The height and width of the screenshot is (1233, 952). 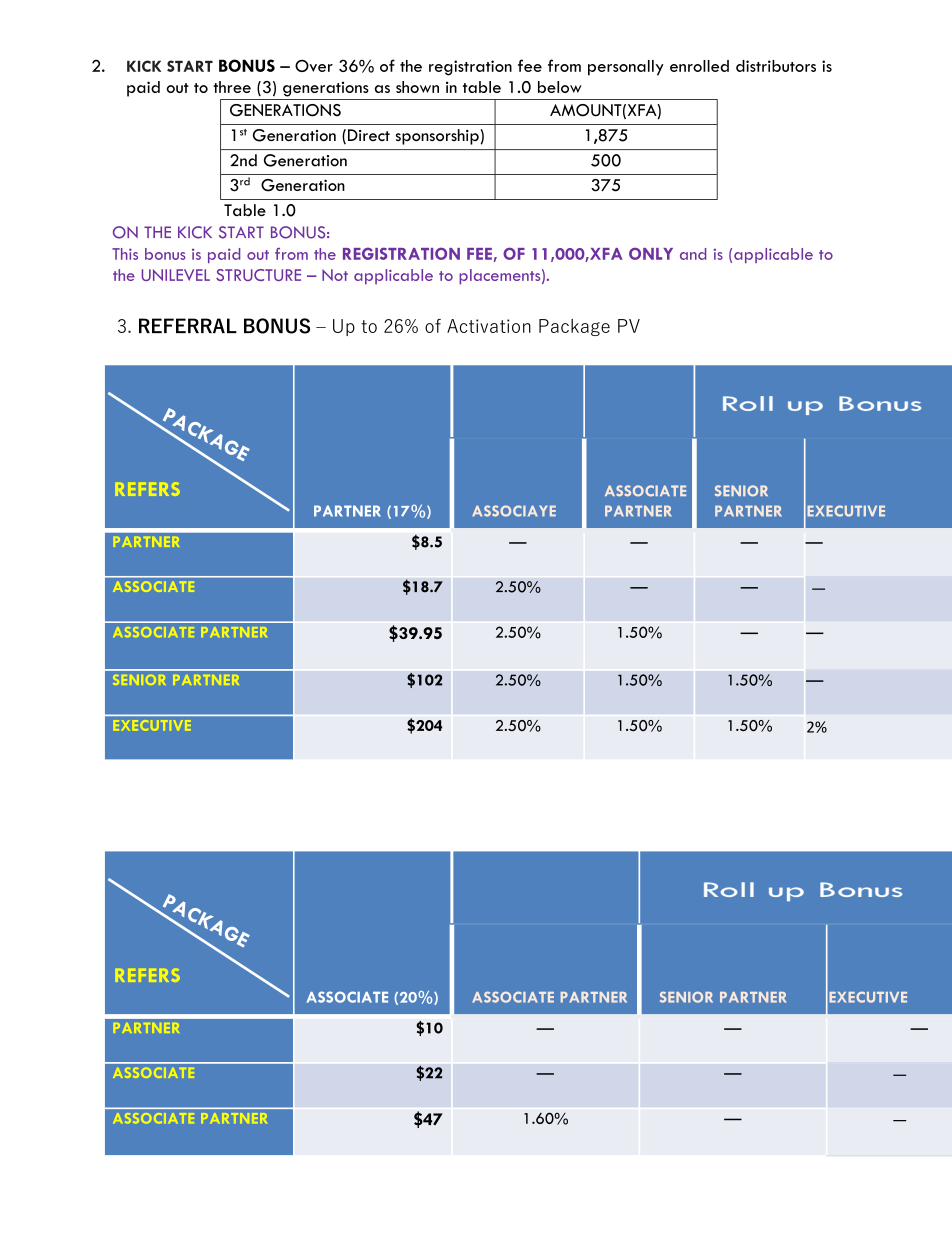 I want to click on shown, so click(x=417, y=87).
